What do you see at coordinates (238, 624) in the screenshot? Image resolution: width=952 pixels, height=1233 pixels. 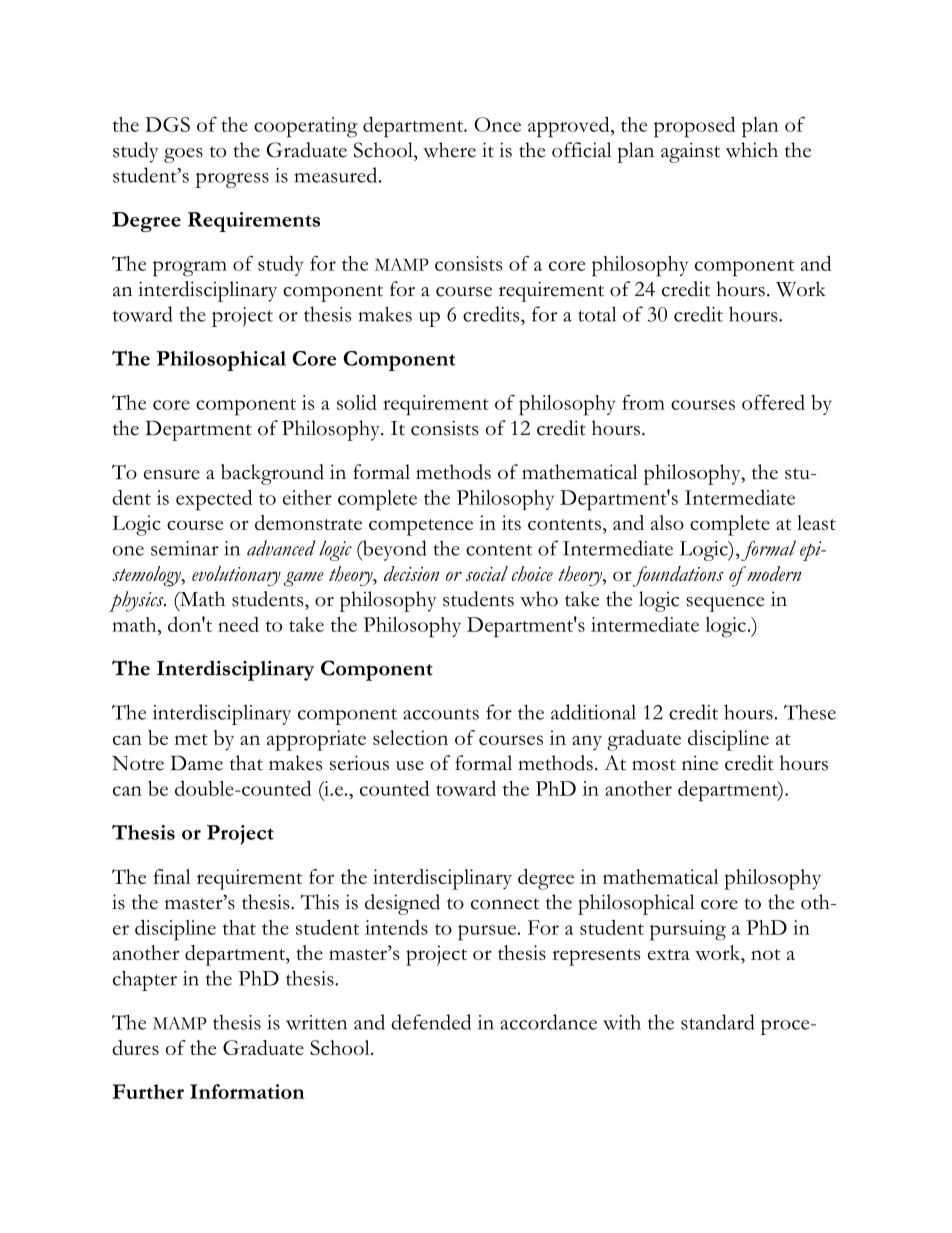 I see `need` at bounding box center [238, 624].
